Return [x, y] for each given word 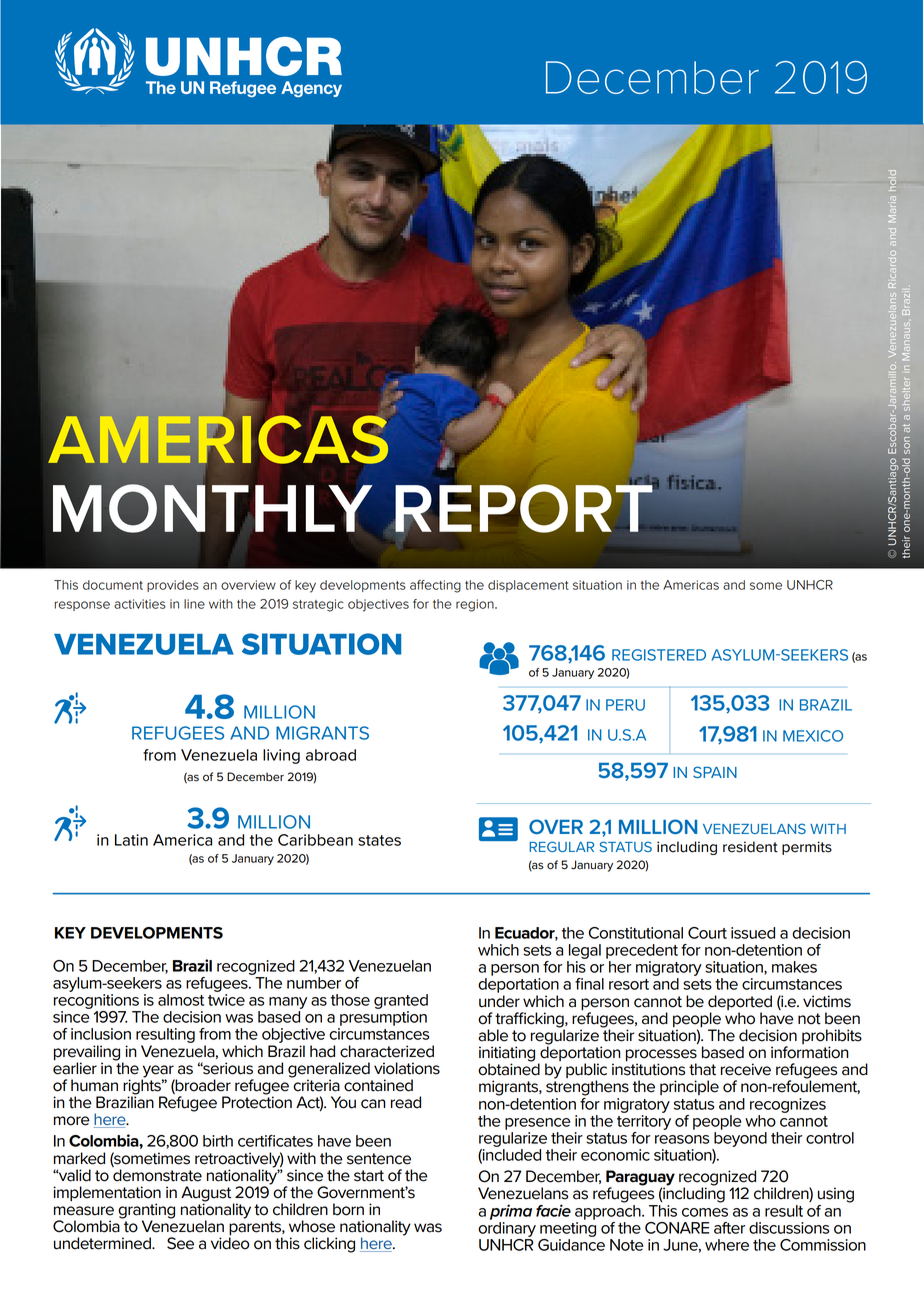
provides [173, 586]
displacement [528, 586]
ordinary [507, 1228]
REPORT [525, 507]
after [729, 1228]
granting [146, 1212]
